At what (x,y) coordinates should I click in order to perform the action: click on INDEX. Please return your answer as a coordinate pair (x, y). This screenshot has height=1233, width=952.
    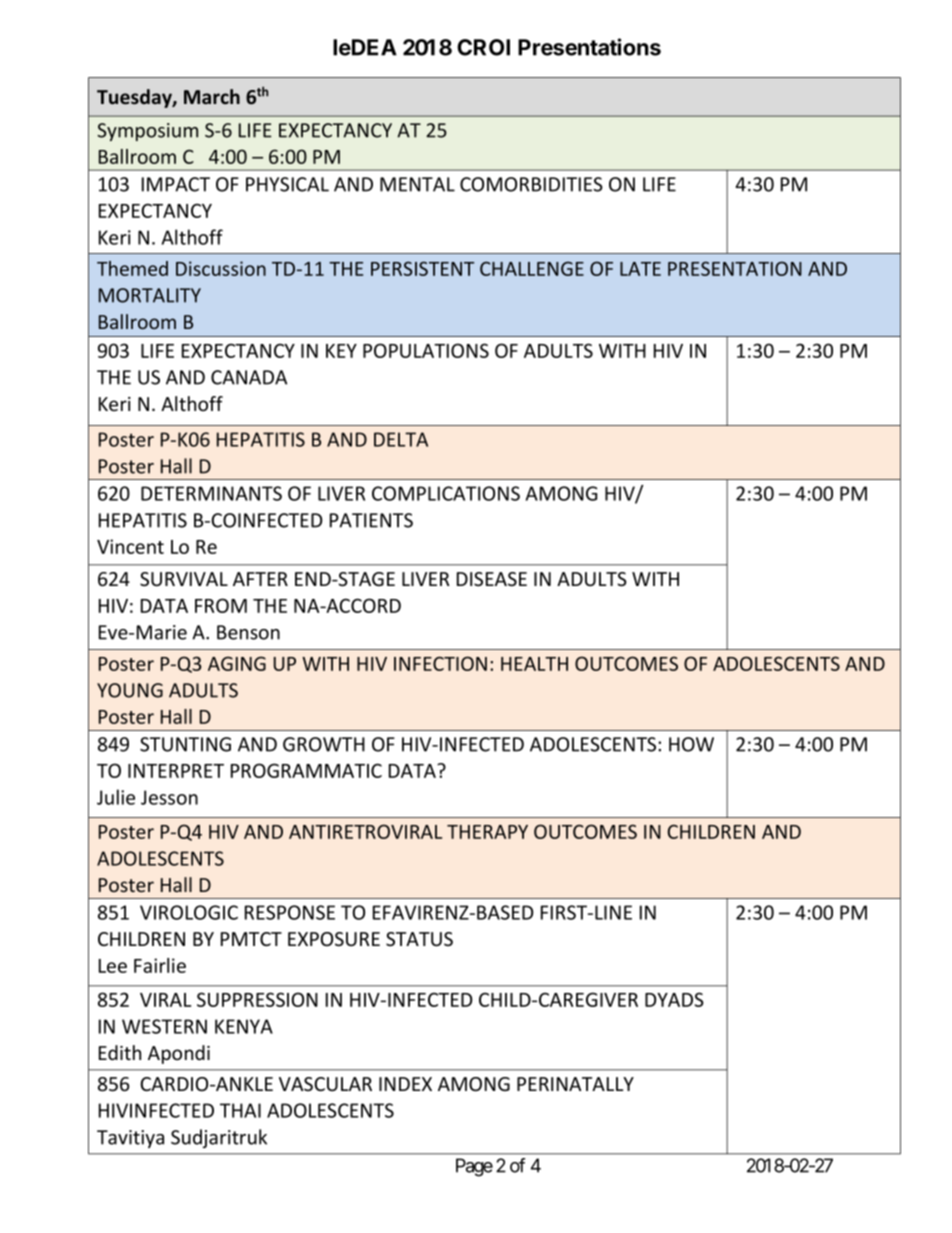
    Looking at the image, I should click on (405, 1084).
